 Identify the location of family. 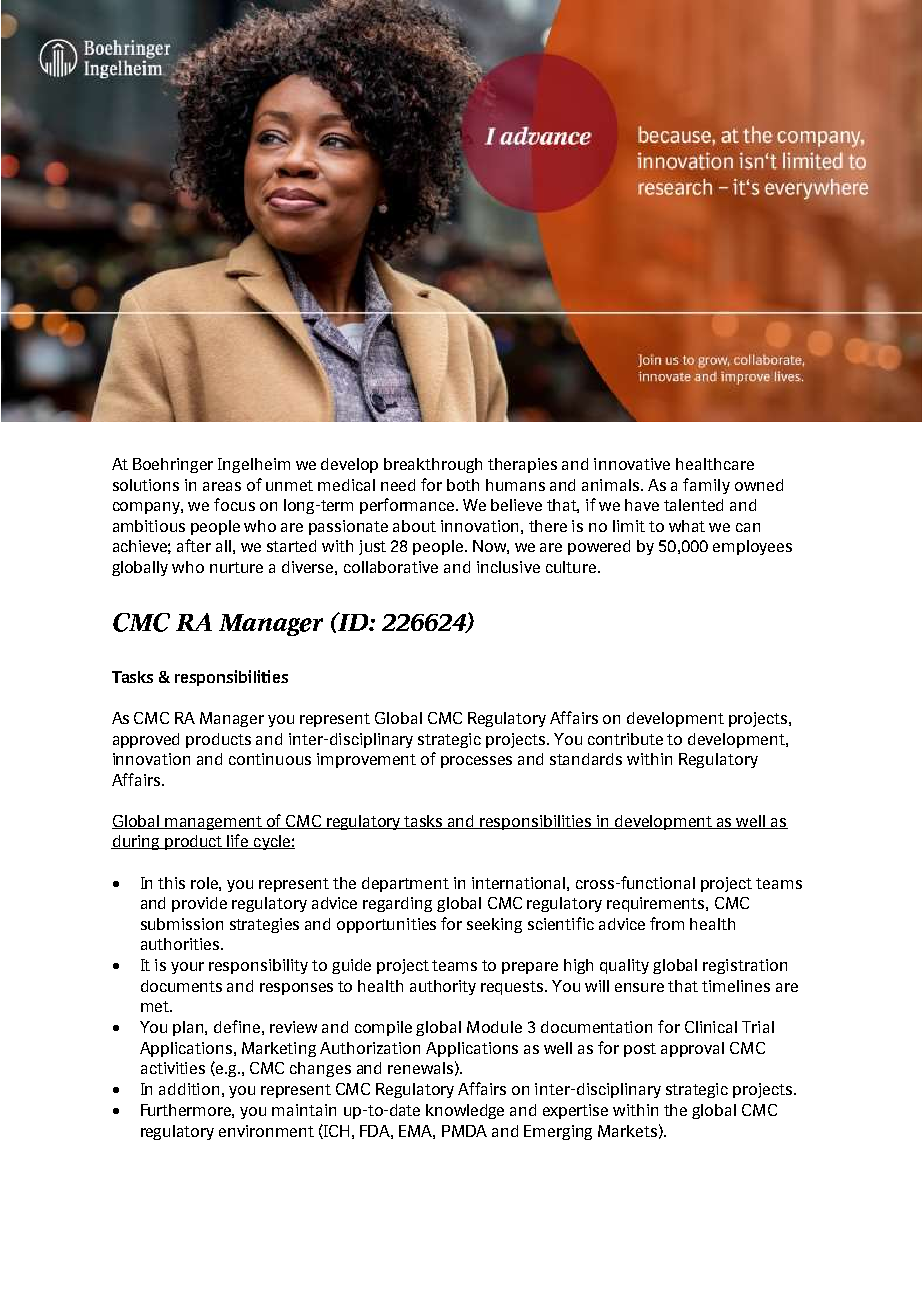
(706, 486).
